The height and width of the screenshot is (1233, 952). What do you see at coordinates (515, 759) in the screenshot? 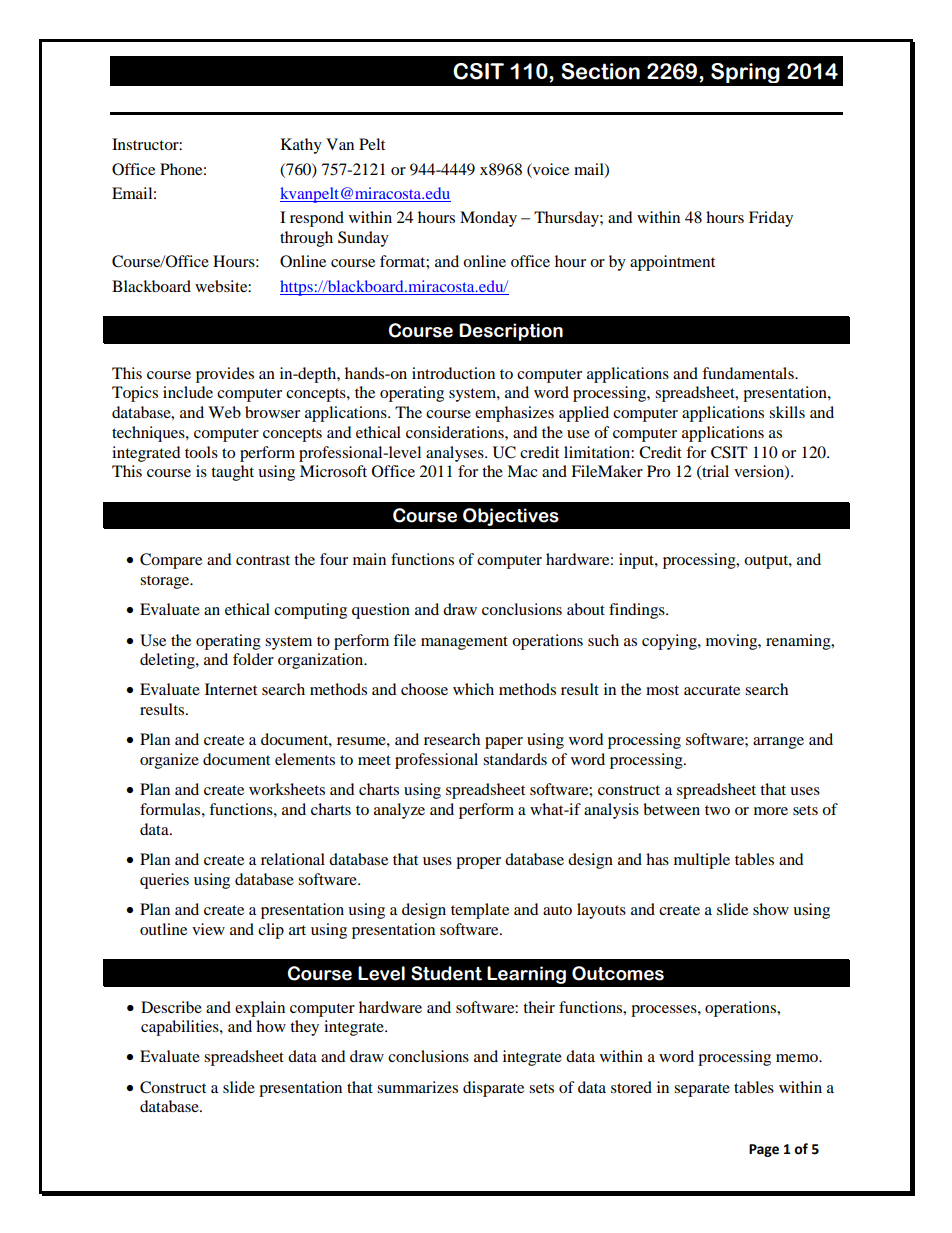
I see `standards` at bounding box center [515, 759].
